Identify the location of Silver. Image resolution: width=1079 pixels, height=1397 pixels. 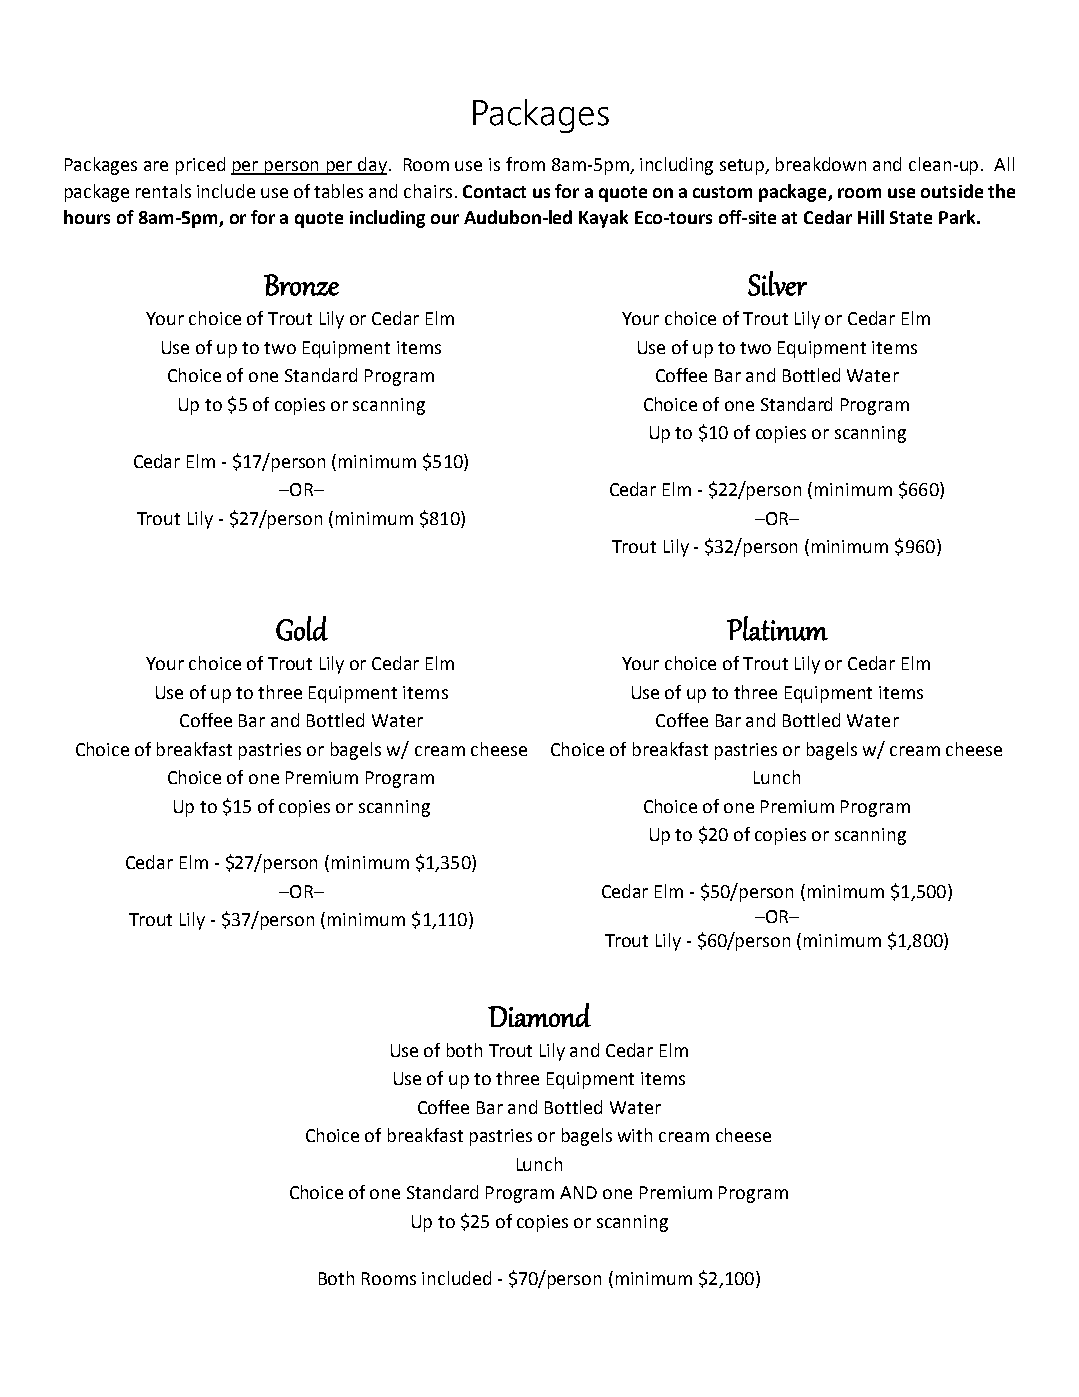
(777, 283).
